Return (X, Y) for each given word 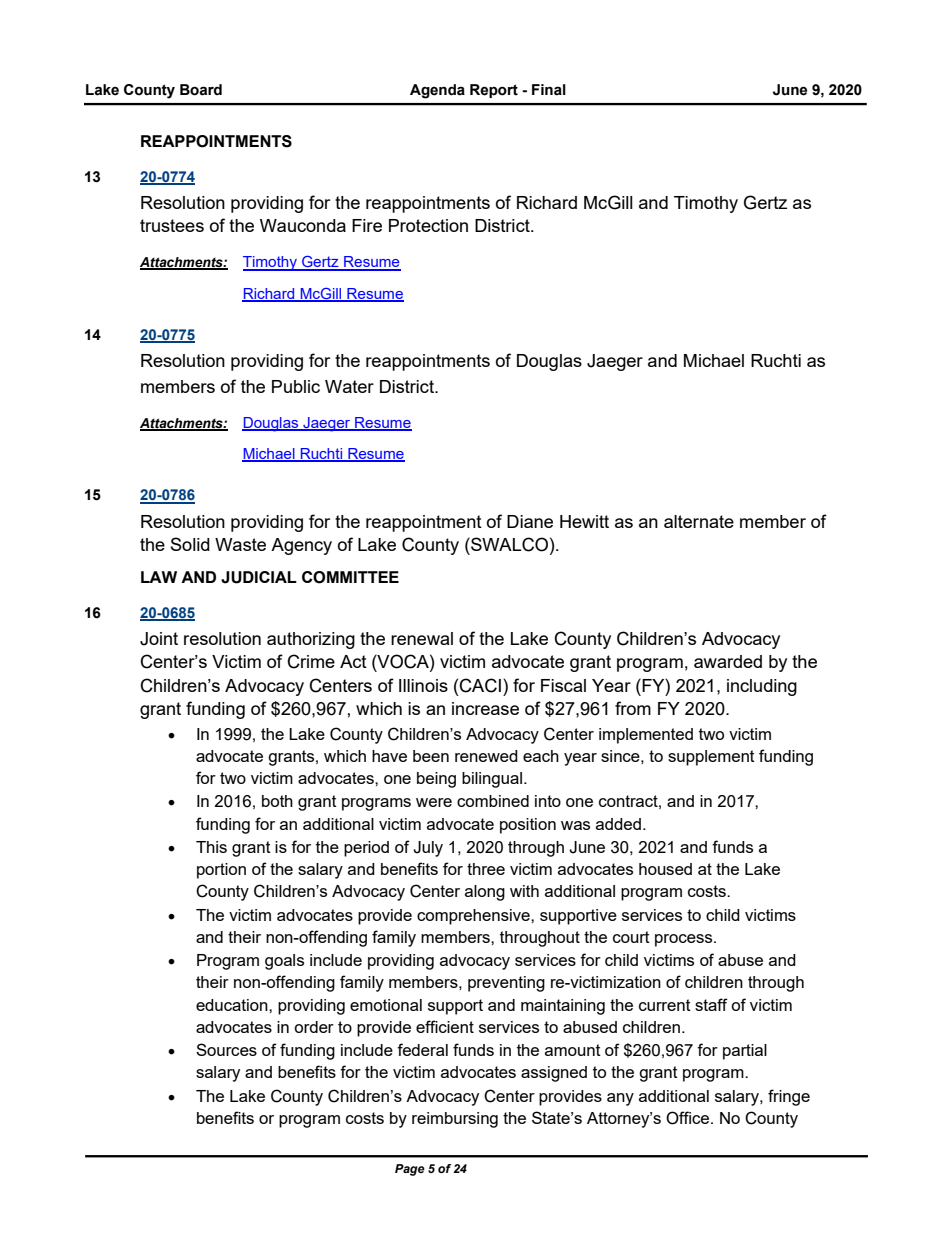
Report (494, 91)
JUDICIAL (259, 577)
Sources (226, 1049)
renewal (422, 638)
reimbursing (455, 1120)
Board (201, 90)
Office (689, 1118)
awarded (728, 661)
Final (549, 90)
